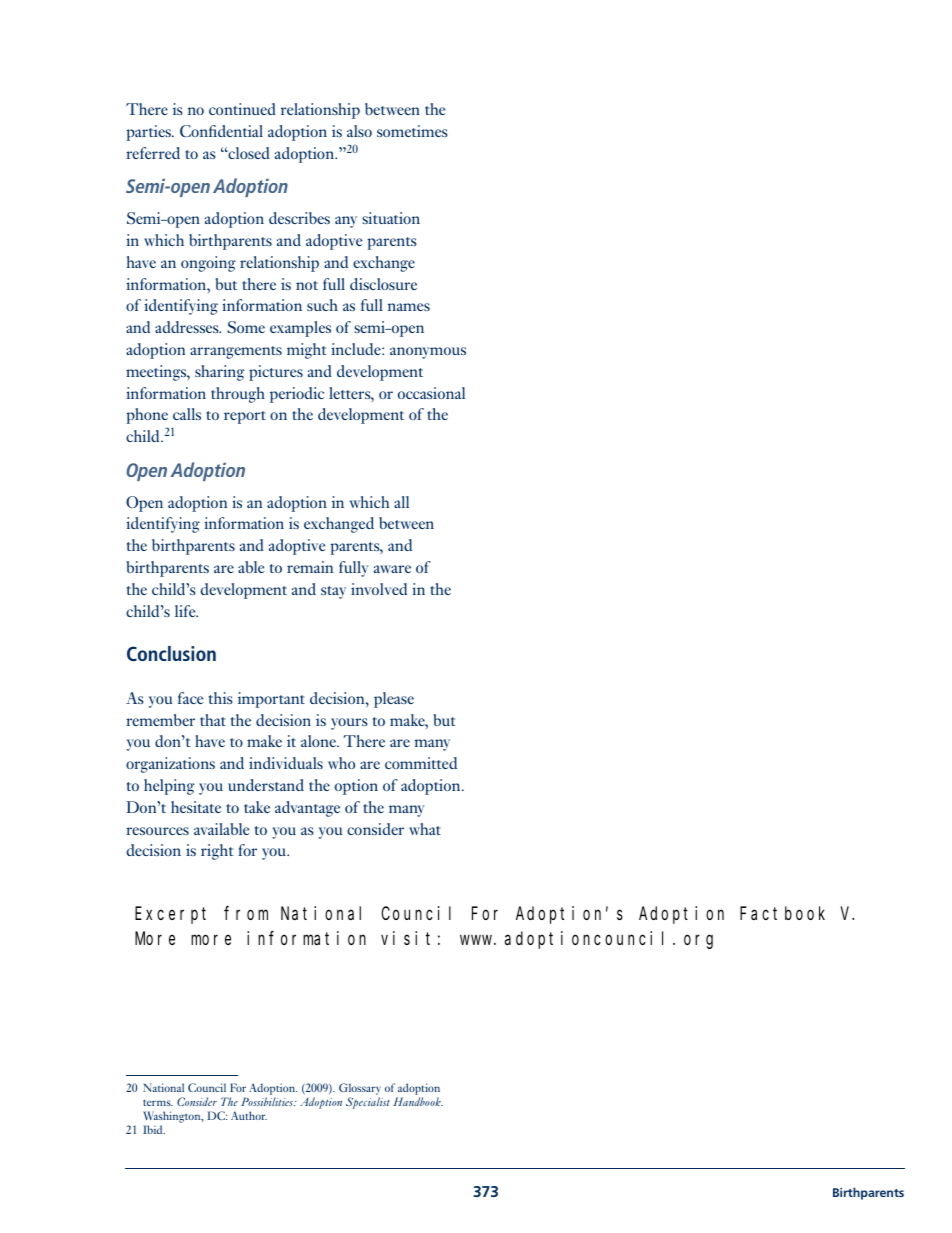 The width and height of the screenshot is (952, 1233). What do you see at coordinates (299, 218) in the screenshot?
I see `describes` at bounding box center [299, 218].
